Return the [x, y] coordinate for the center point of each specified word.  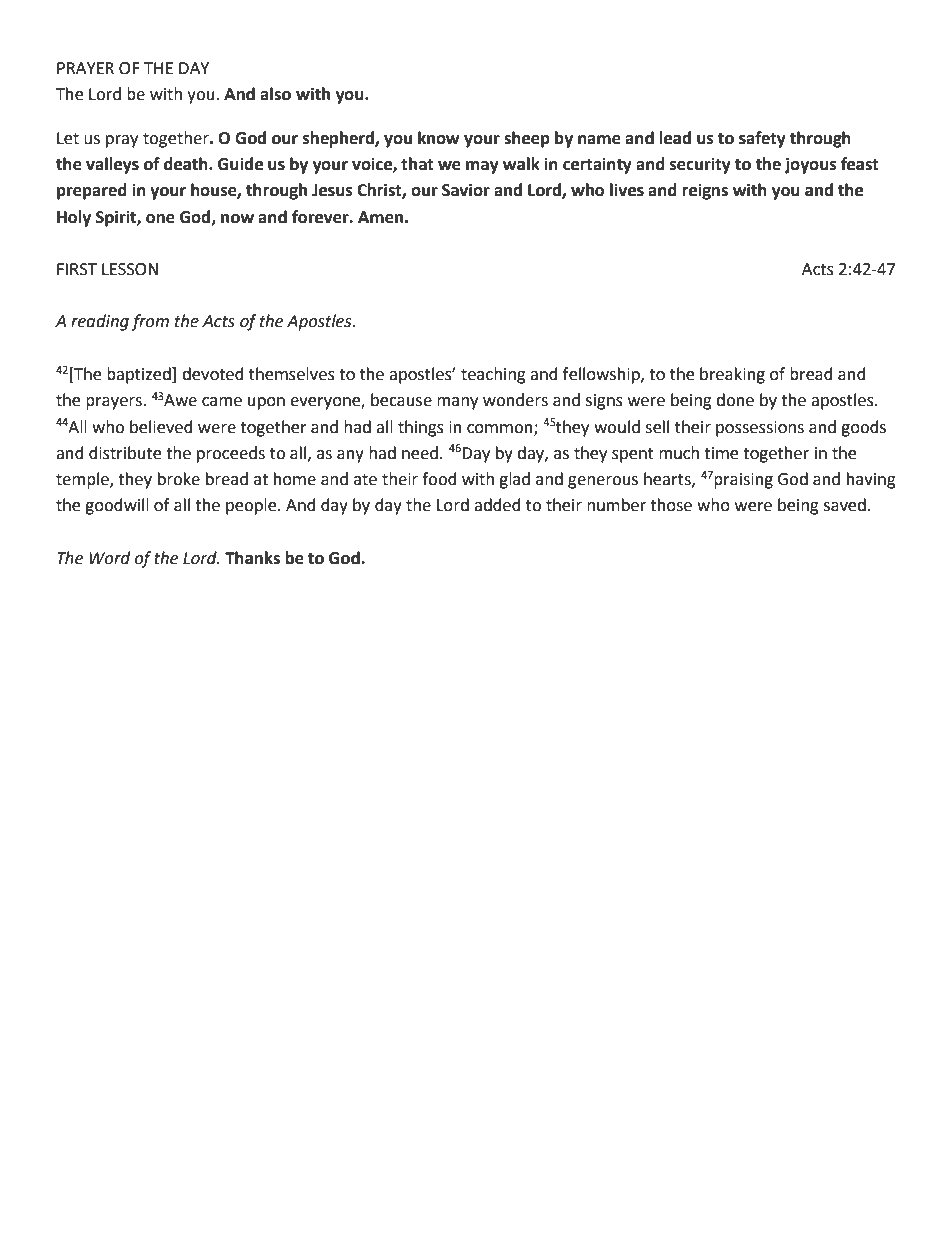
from [150, 322]
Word [109, 558]
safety [762, 139]
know [439, 138]
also [275, 94]
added [497, 505]
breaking [732, 375]
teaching [493, 375]
